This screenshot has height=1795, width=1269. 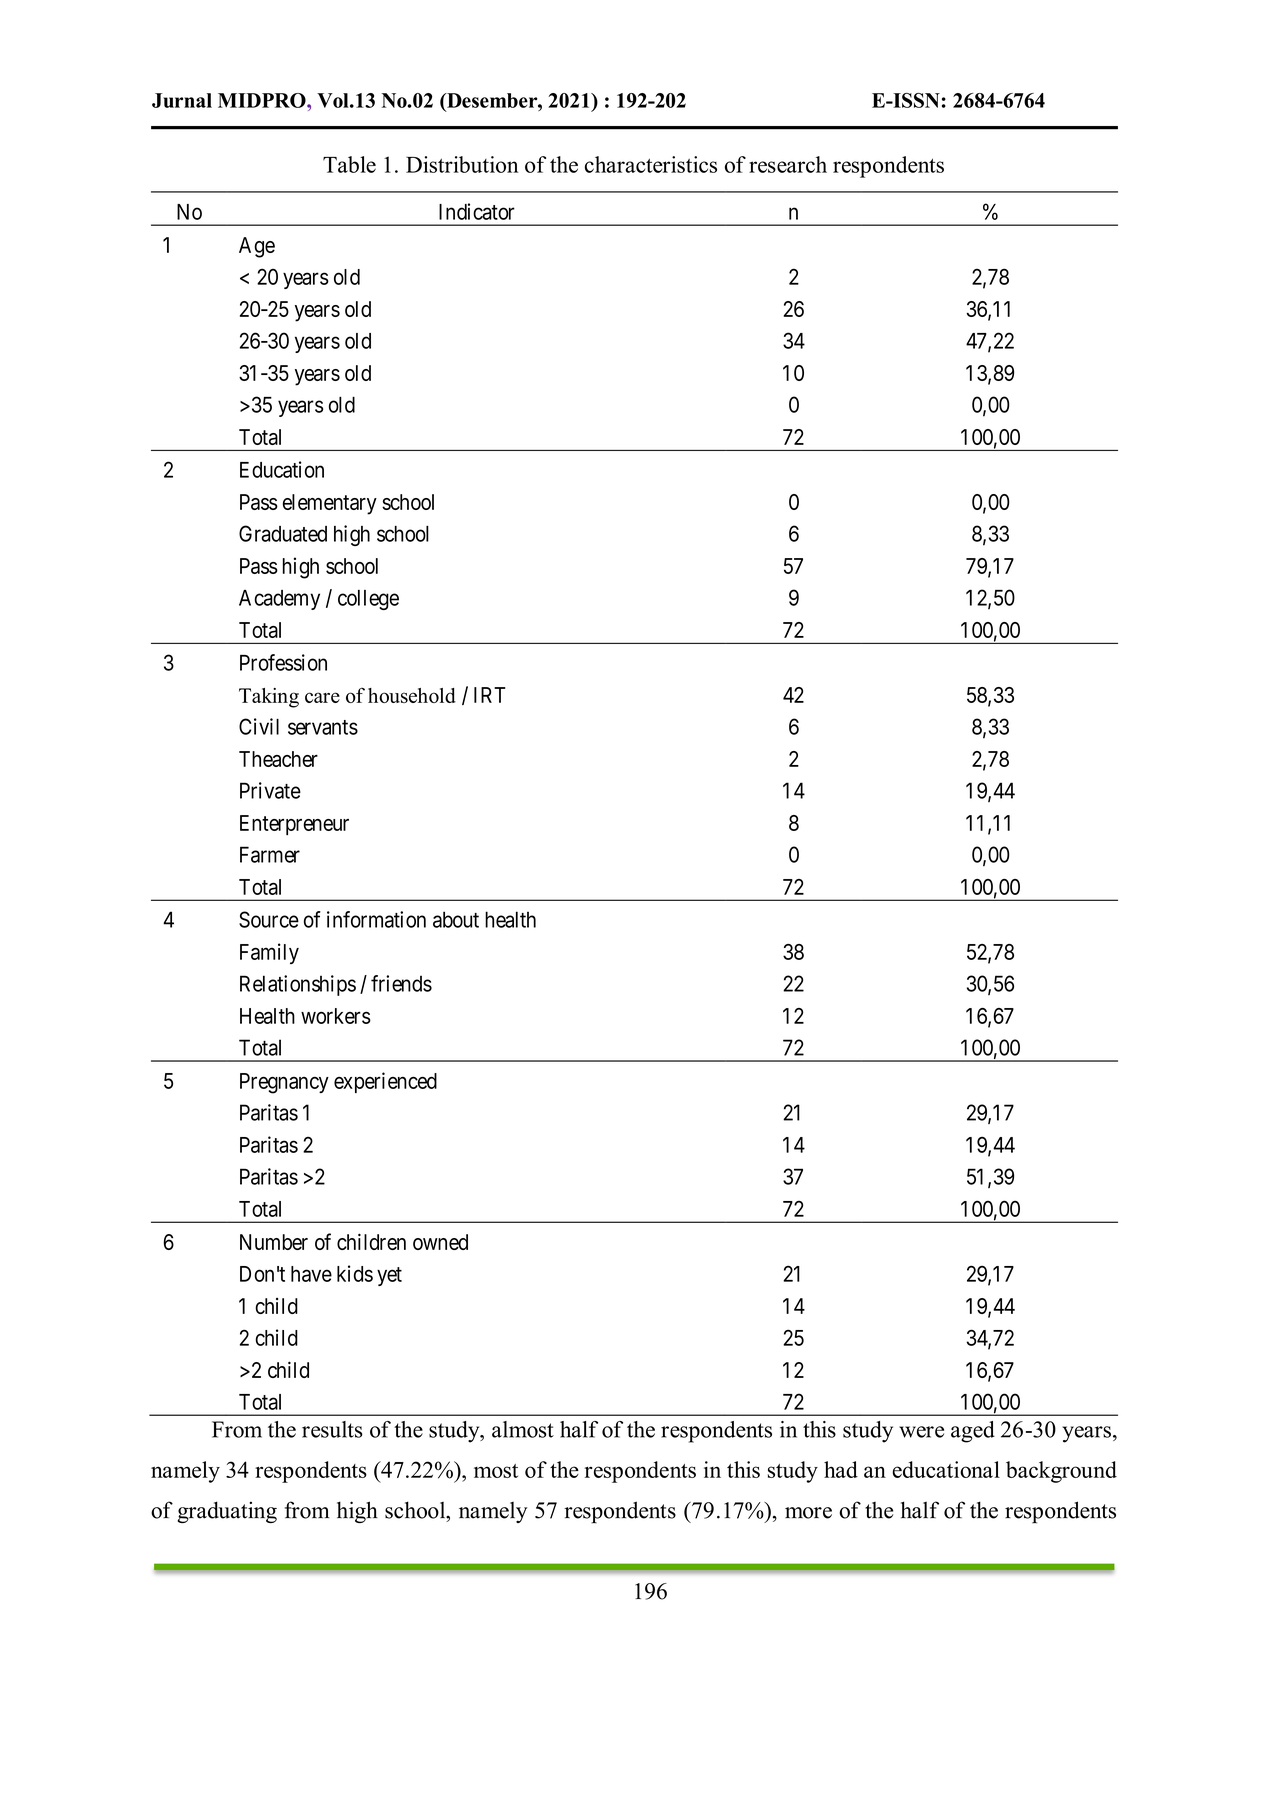 I want to click on about, so click(x=456, y=919).
